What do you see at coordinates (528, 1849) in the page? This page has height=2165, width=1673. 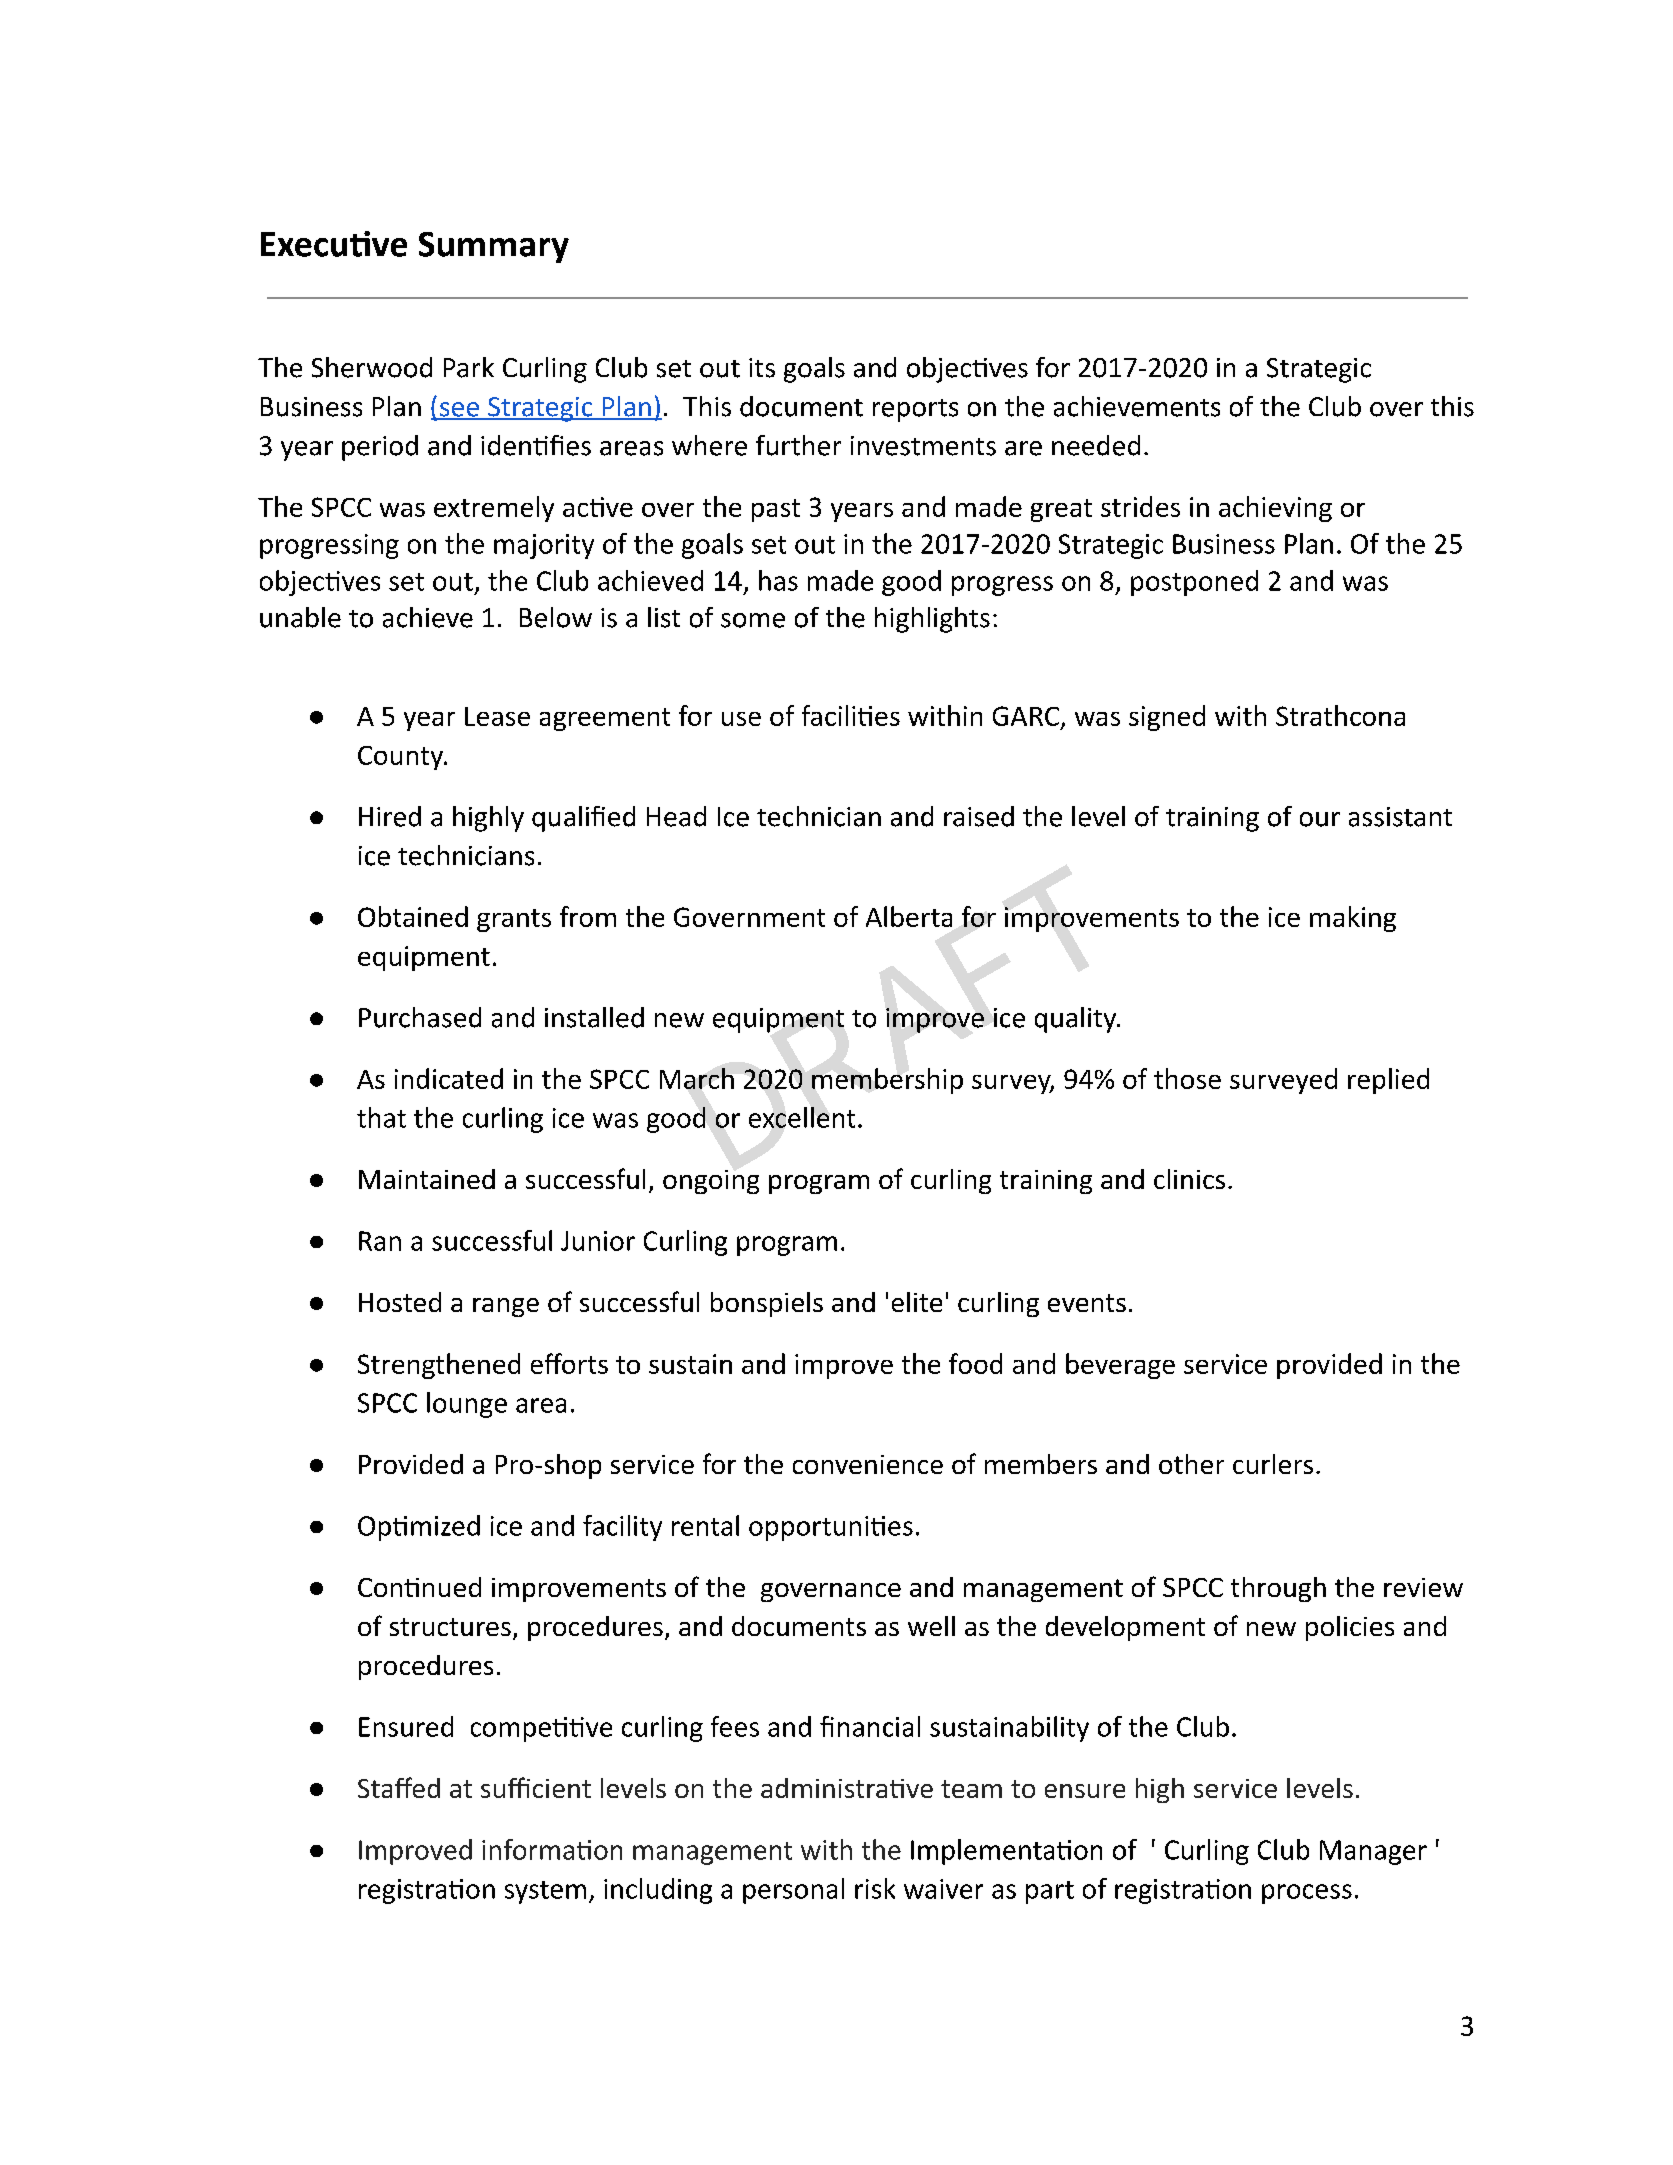 I see `informa` at bounding box center [528, 1849].
